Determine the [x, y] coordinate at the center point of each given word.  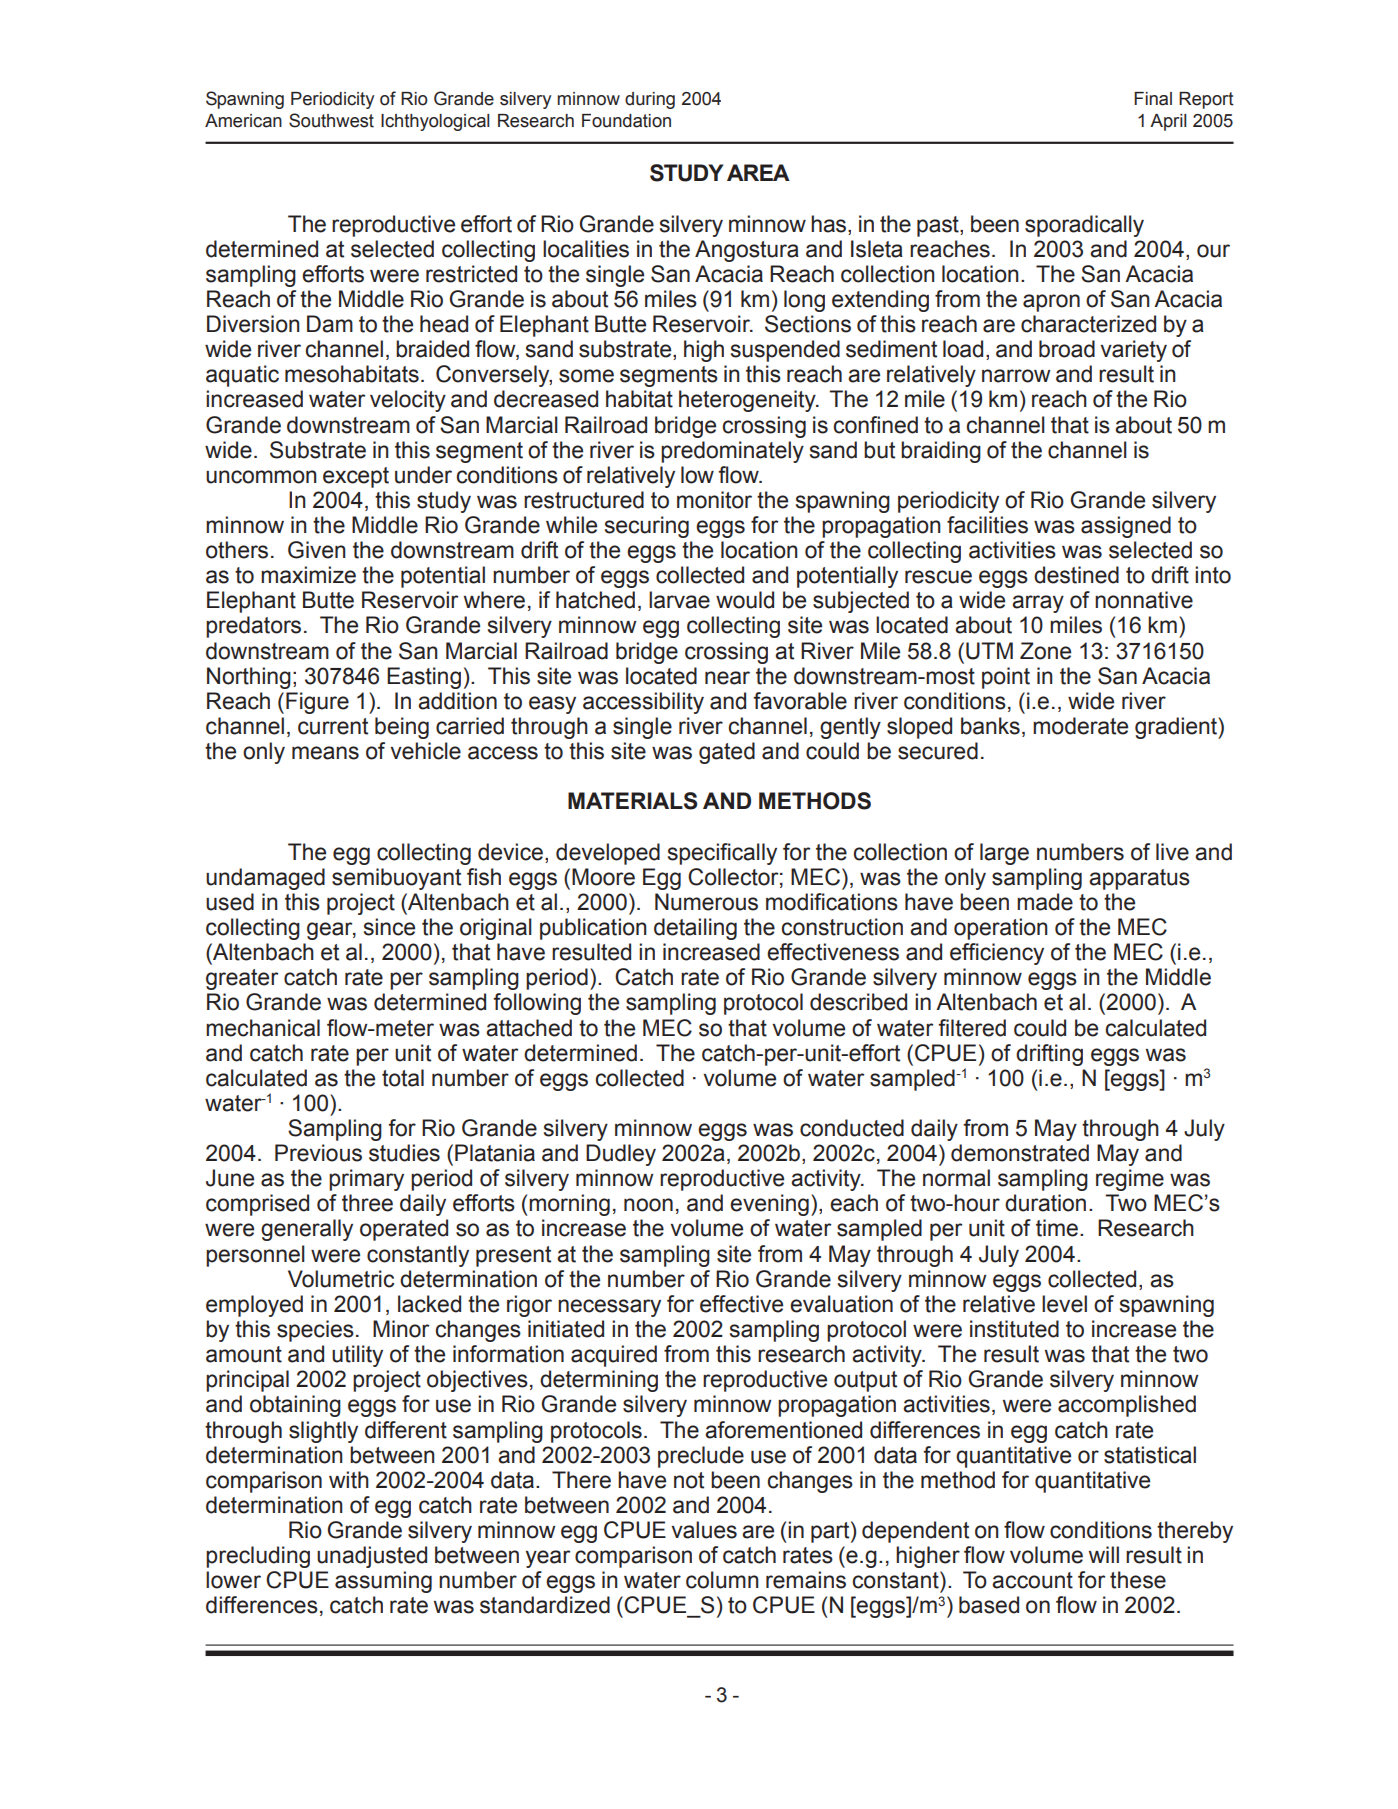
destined [1076, 575]
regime [1130, 1180]
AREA [758, 172]
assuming [383, 1582]
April [1168, 122]
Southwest [331, 120]
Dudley [621, 1155]
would [745, 600]
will [1104, 1554]
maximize [308, 575]
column [722, 1580]
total [403, 1078]
